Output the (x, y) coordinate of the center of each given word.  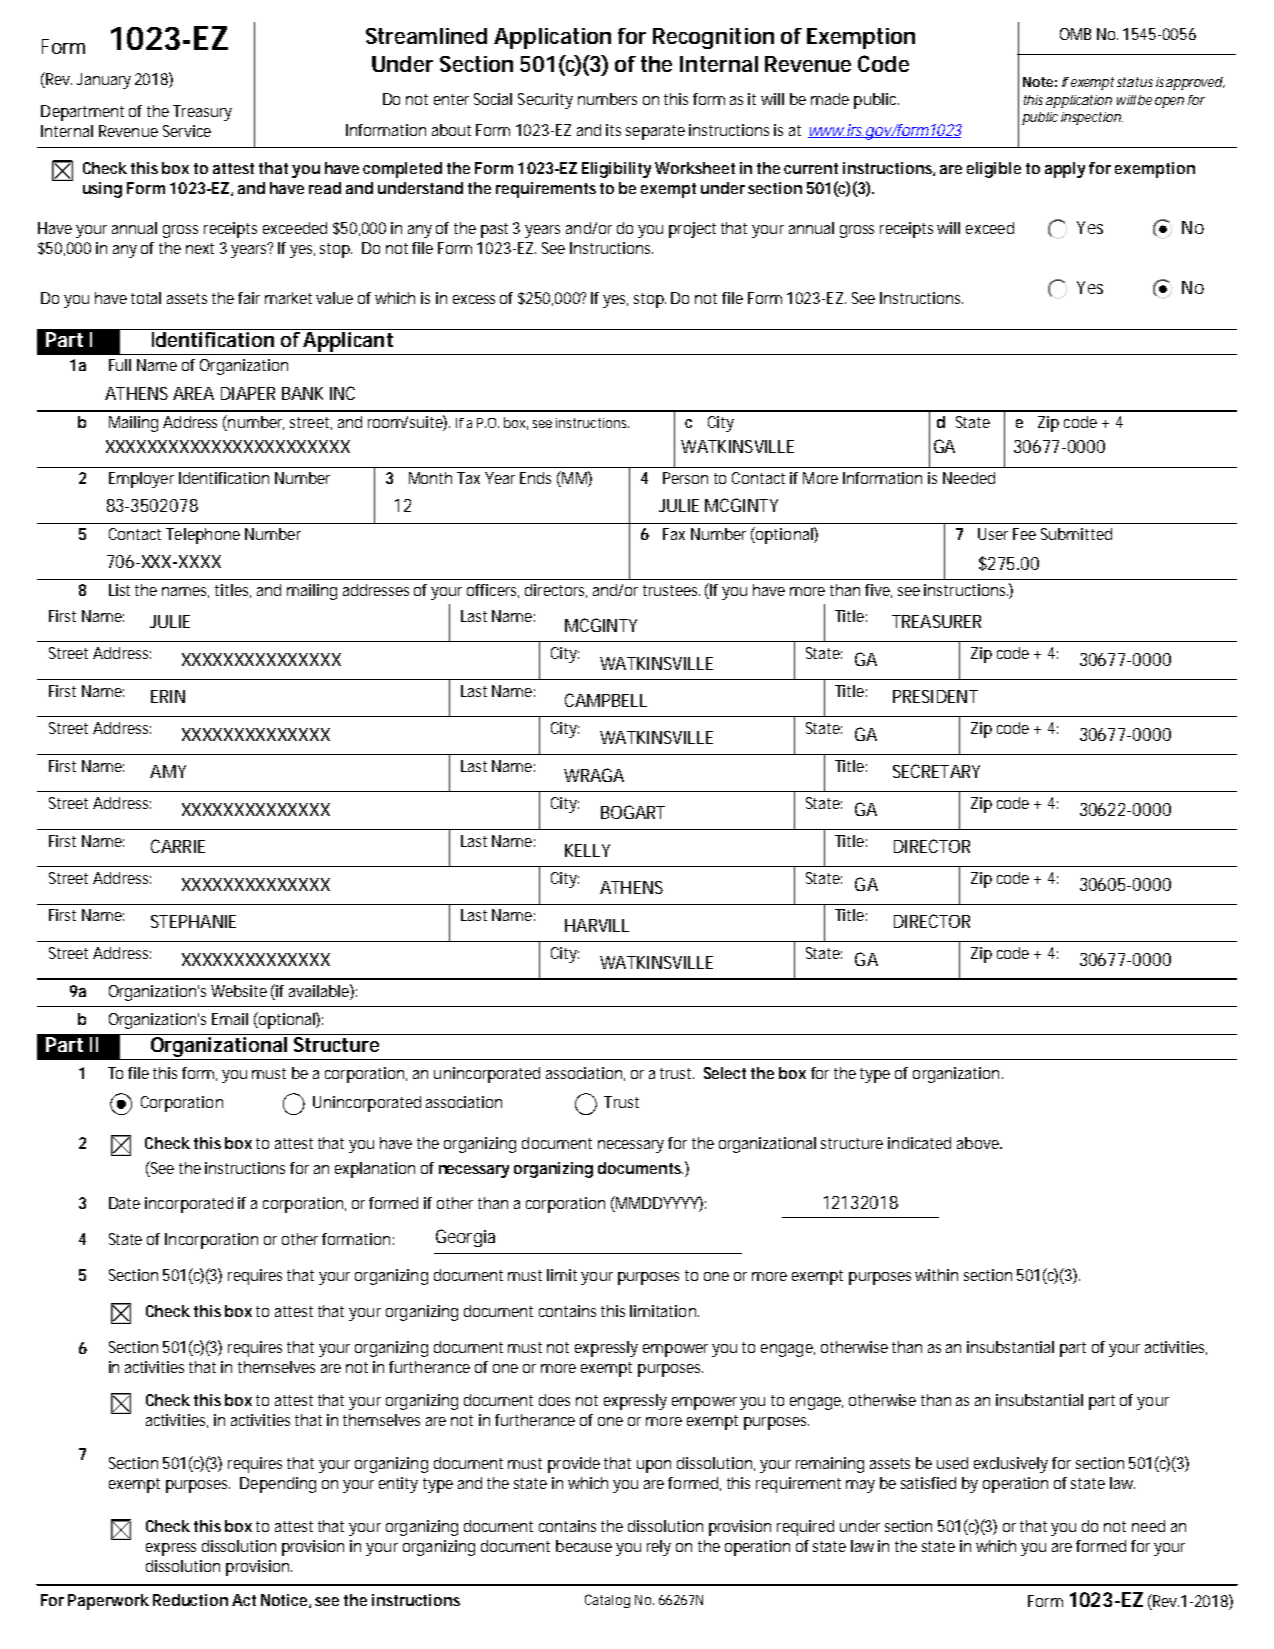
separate (655, 132)
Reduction (190, 1600)
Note (1038, 82)
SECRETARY (936, 771)
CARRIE (178, 846)
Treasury (202, 113)
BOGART (633, 812)
